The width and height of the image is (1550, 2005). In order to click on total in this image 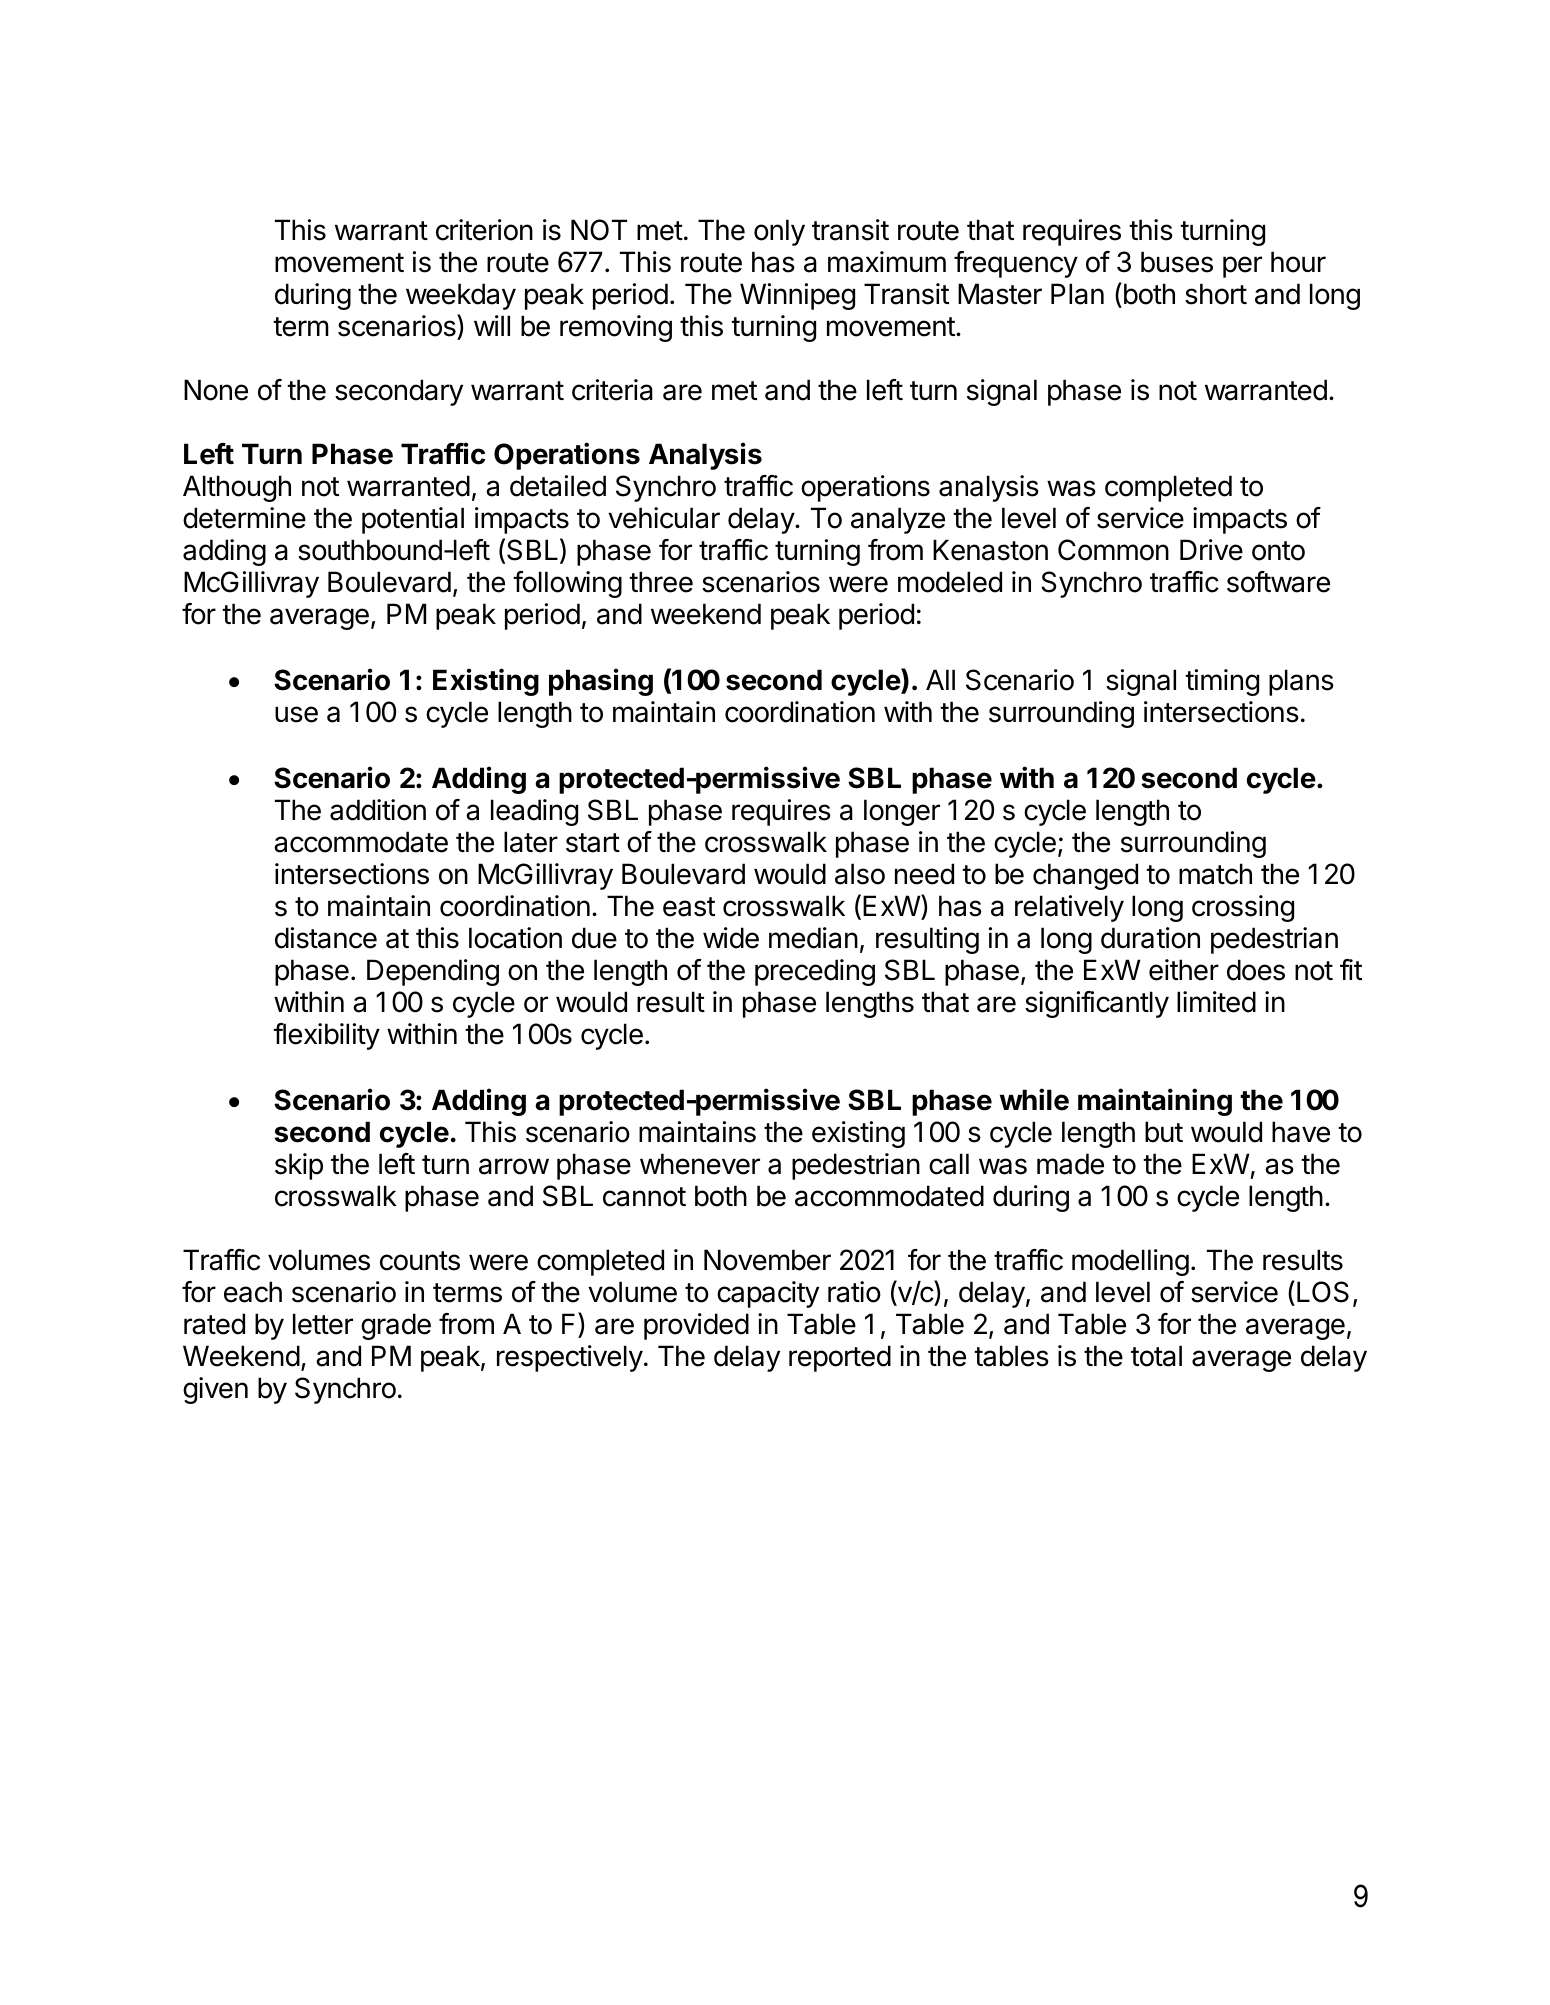, I will do `click(1156, 1356)`.
